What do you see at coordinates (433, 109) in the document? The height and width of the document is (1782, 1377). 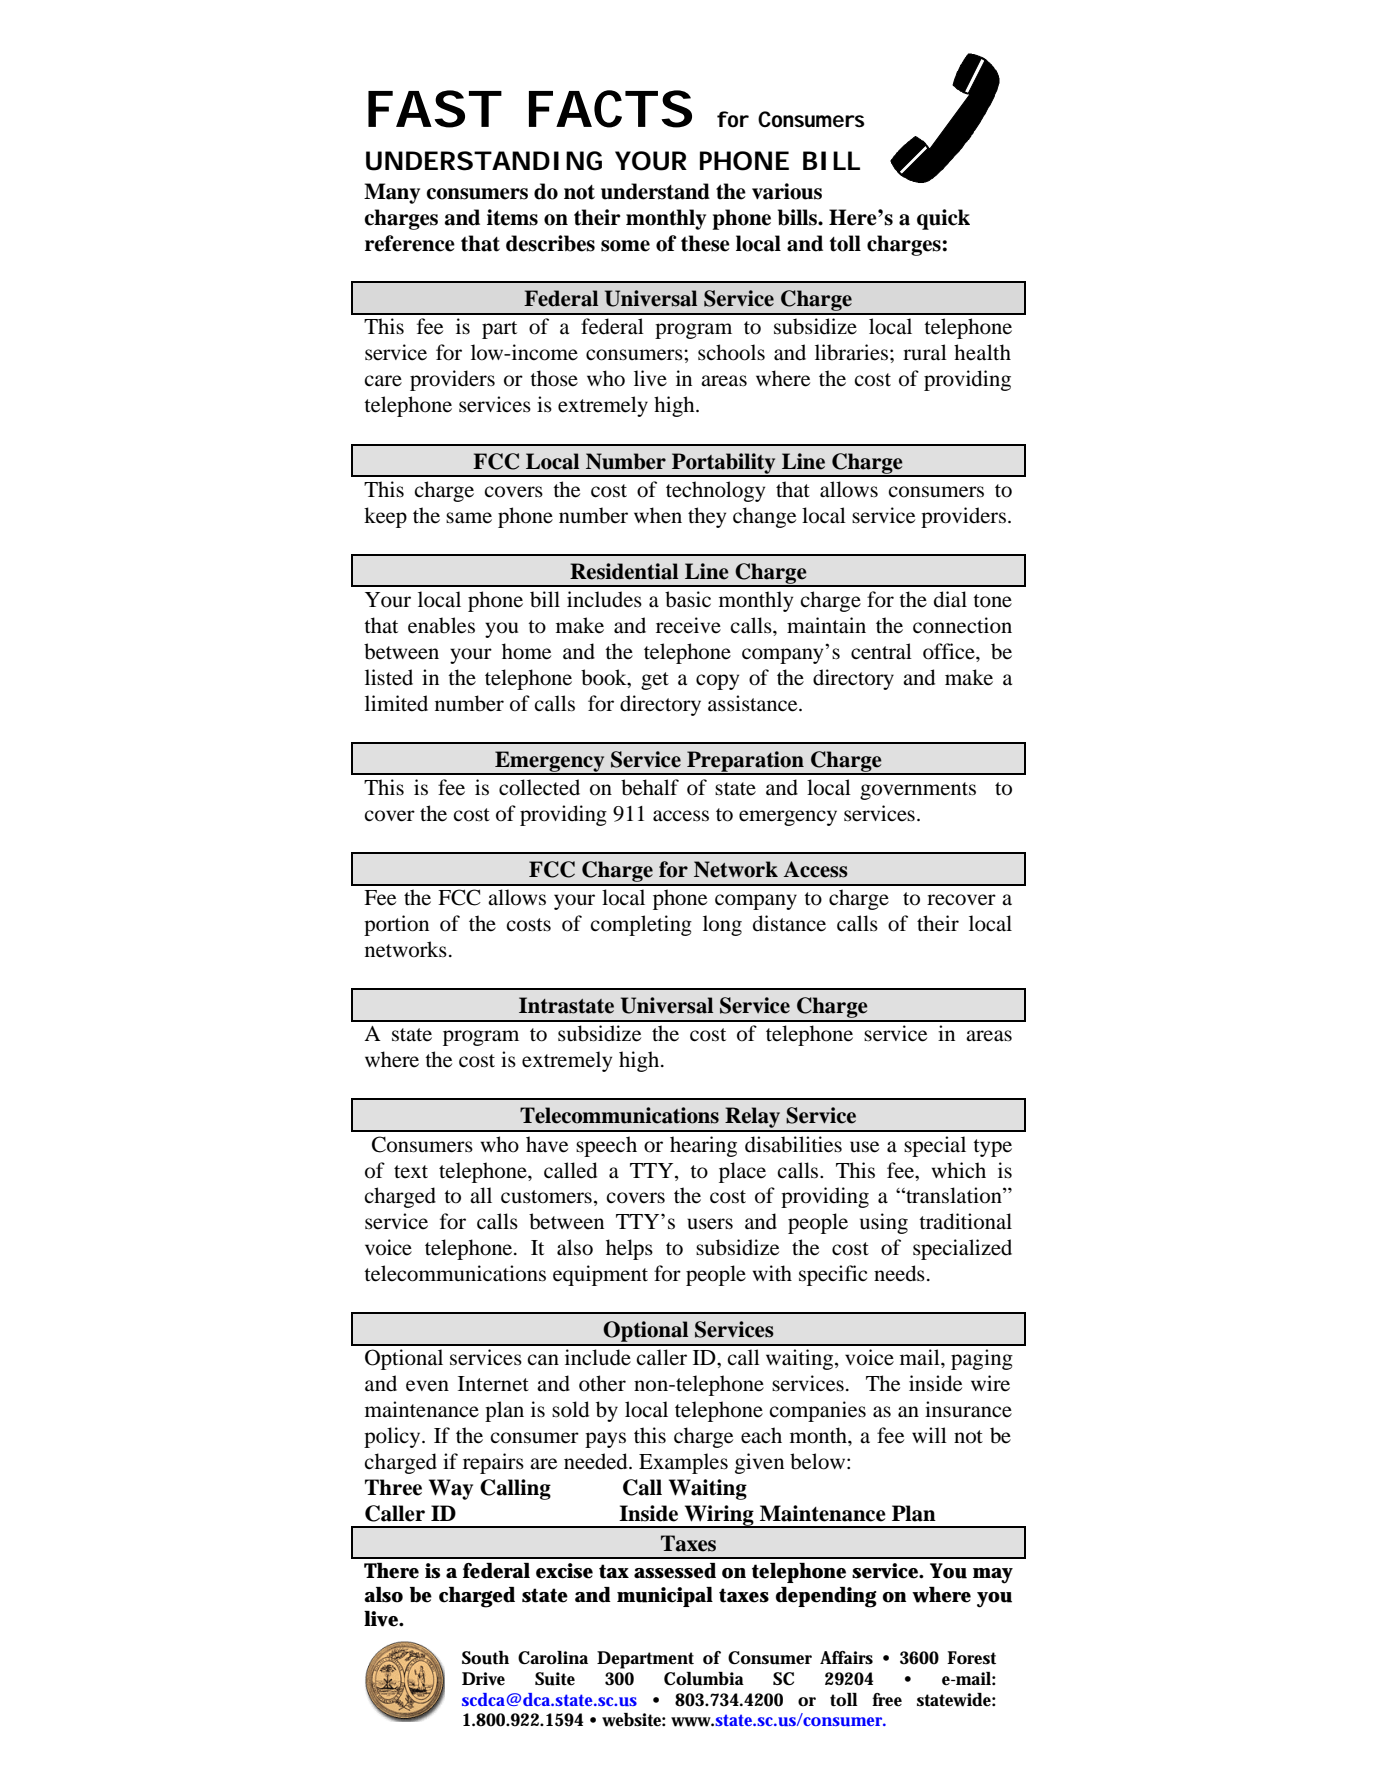 I see `FAST` at bounding box center [433, 109].
